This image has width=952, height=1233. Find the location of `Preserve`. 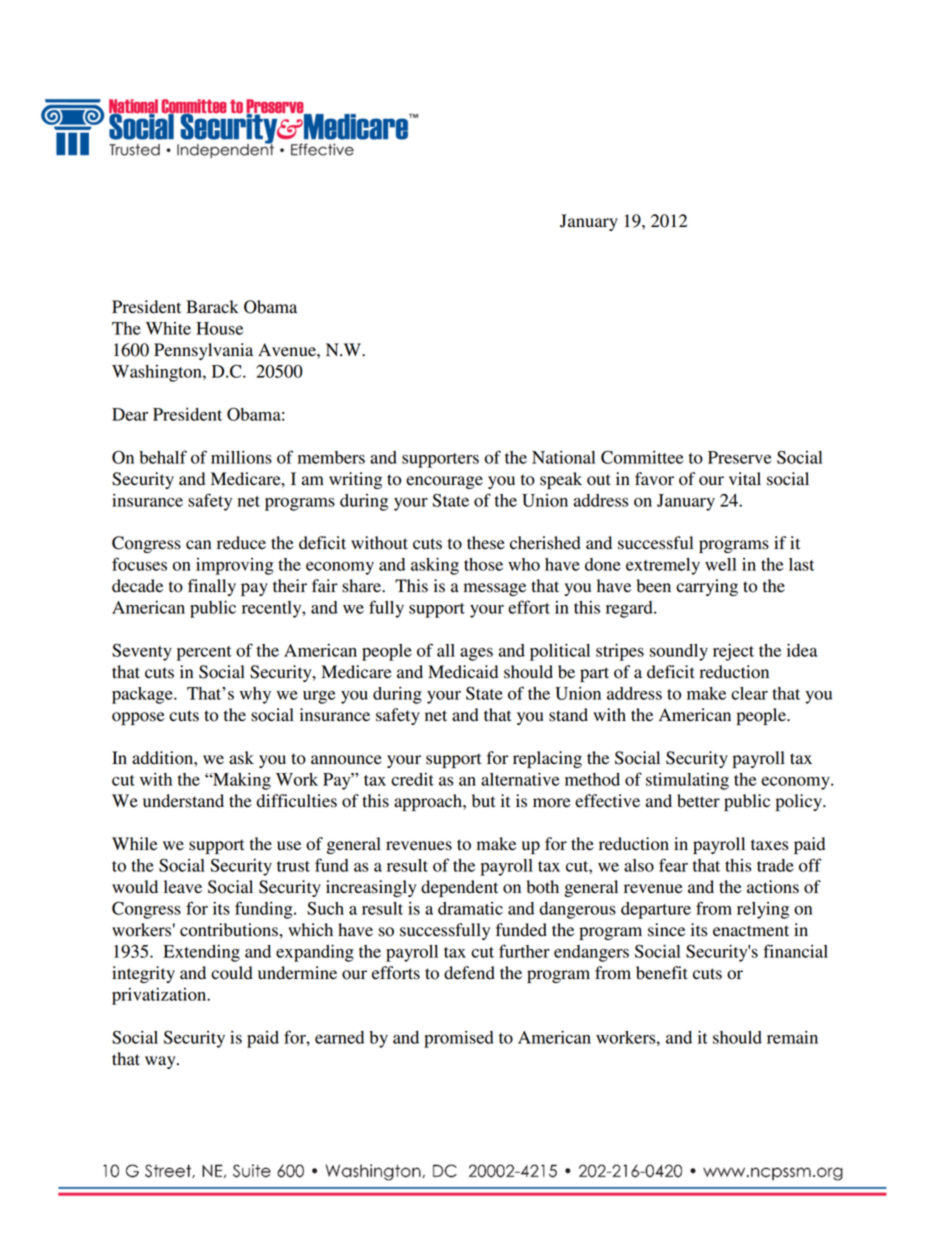

Preserve is located at coordinates (739, 457).
